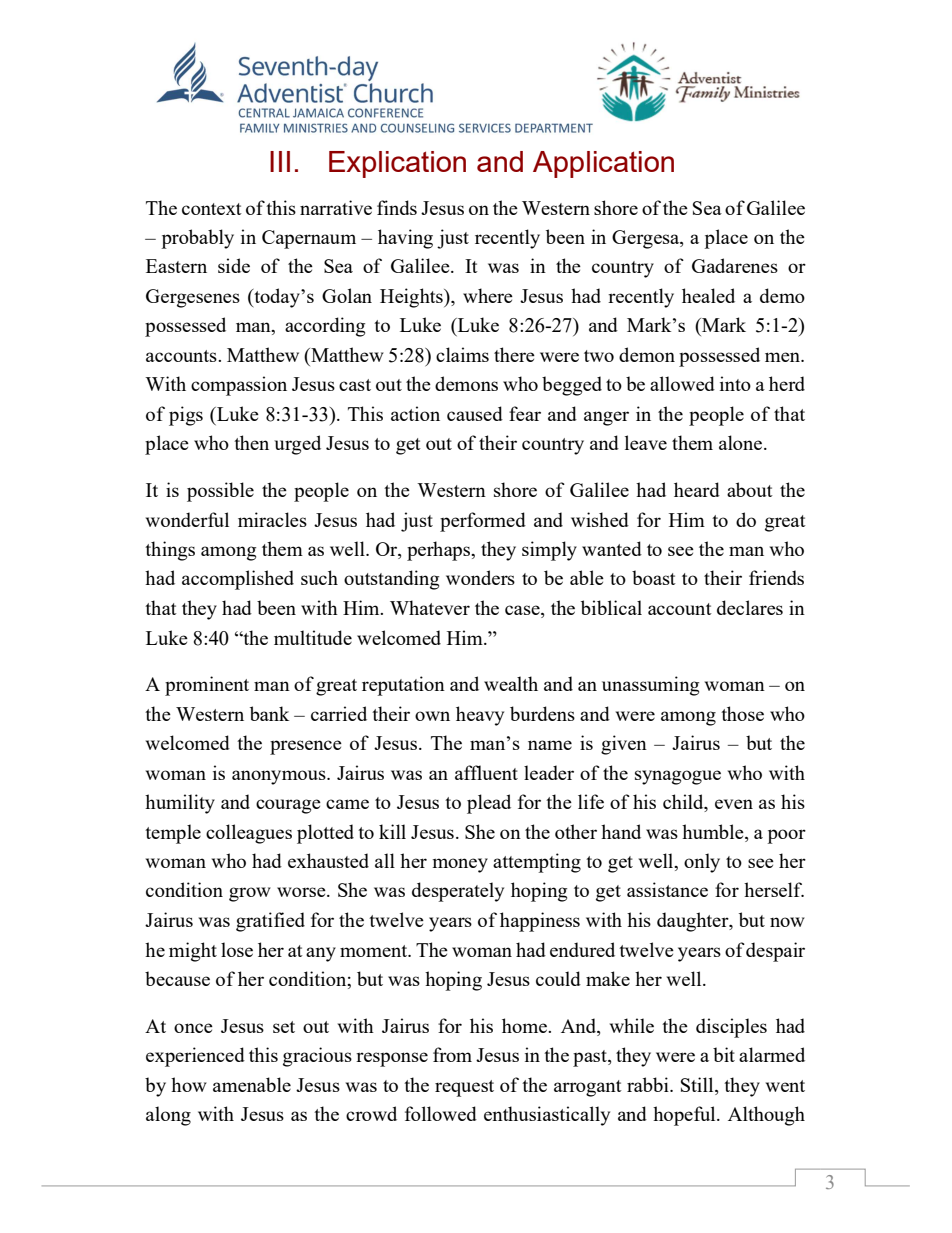 The width and height of the document is (952, 1233). I want to click on multitude, so click(313, 637).
